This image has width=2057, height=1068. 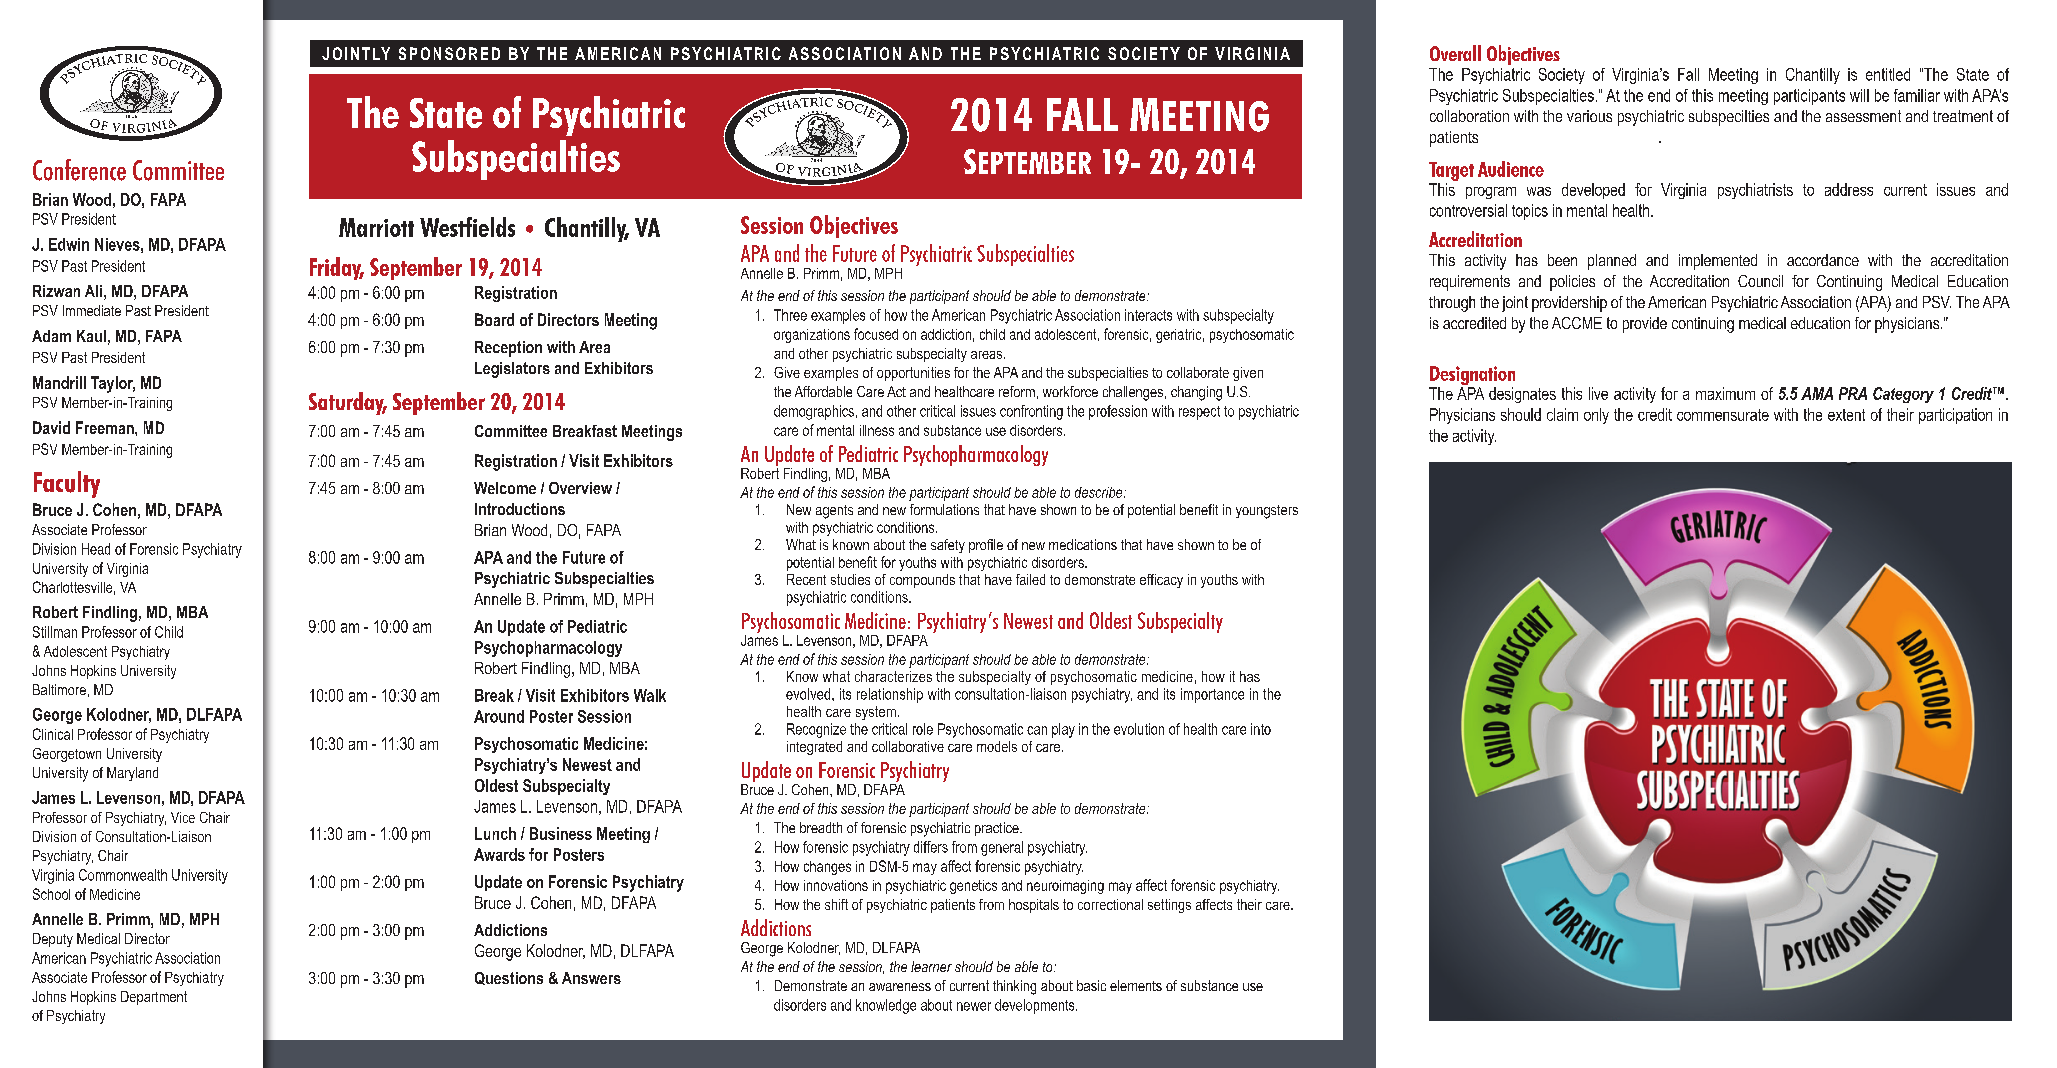 What do you see at coordinates (1723, 415) in the image?
I see `commensurate` at bounding box center [1723, 415].
